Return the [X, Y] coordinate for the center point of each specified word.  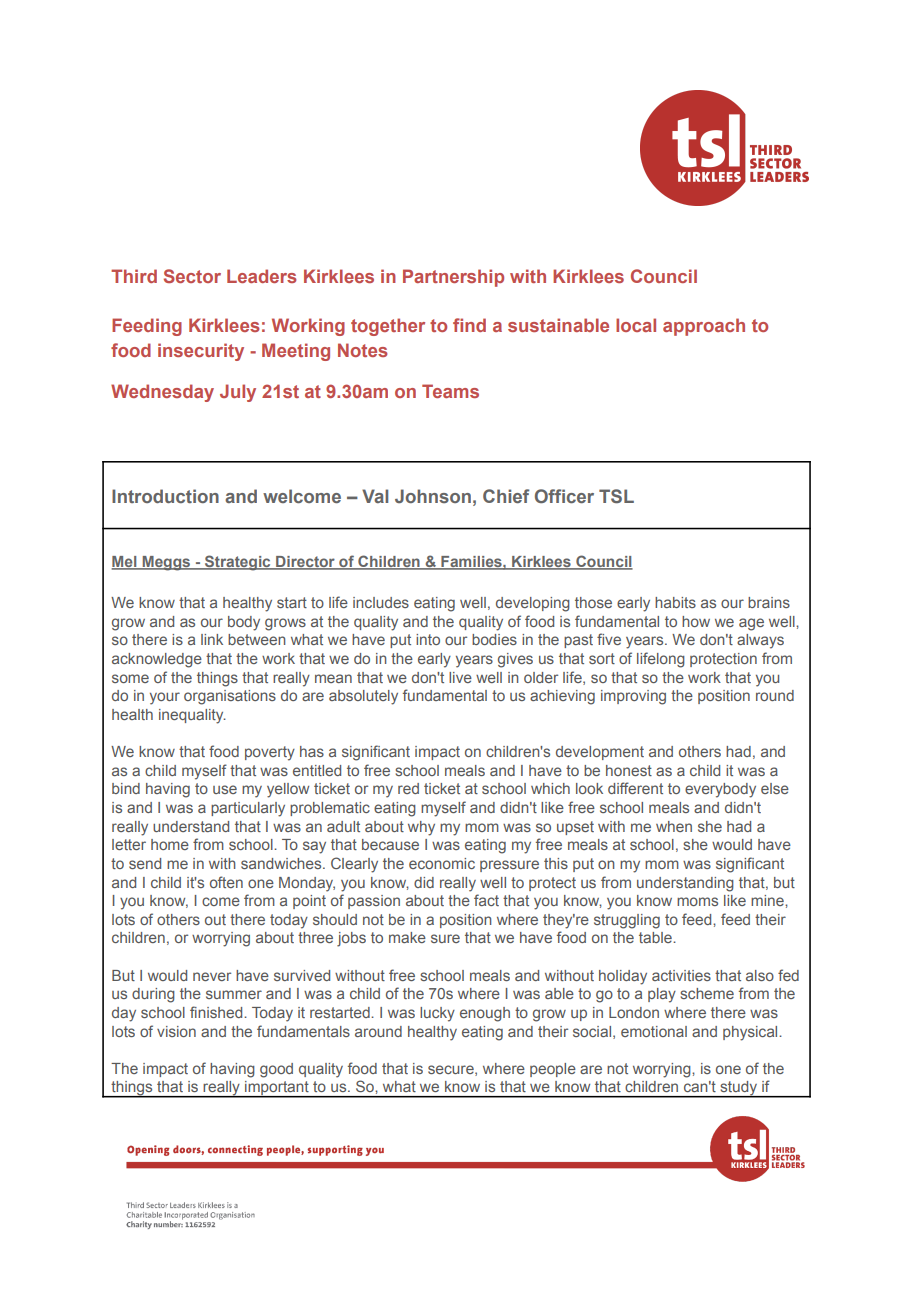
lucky [437, 1014]
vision [176, 1031]
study [739, 1089]
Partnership [453, 278]
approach [704, 327]
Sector [192, 276]
